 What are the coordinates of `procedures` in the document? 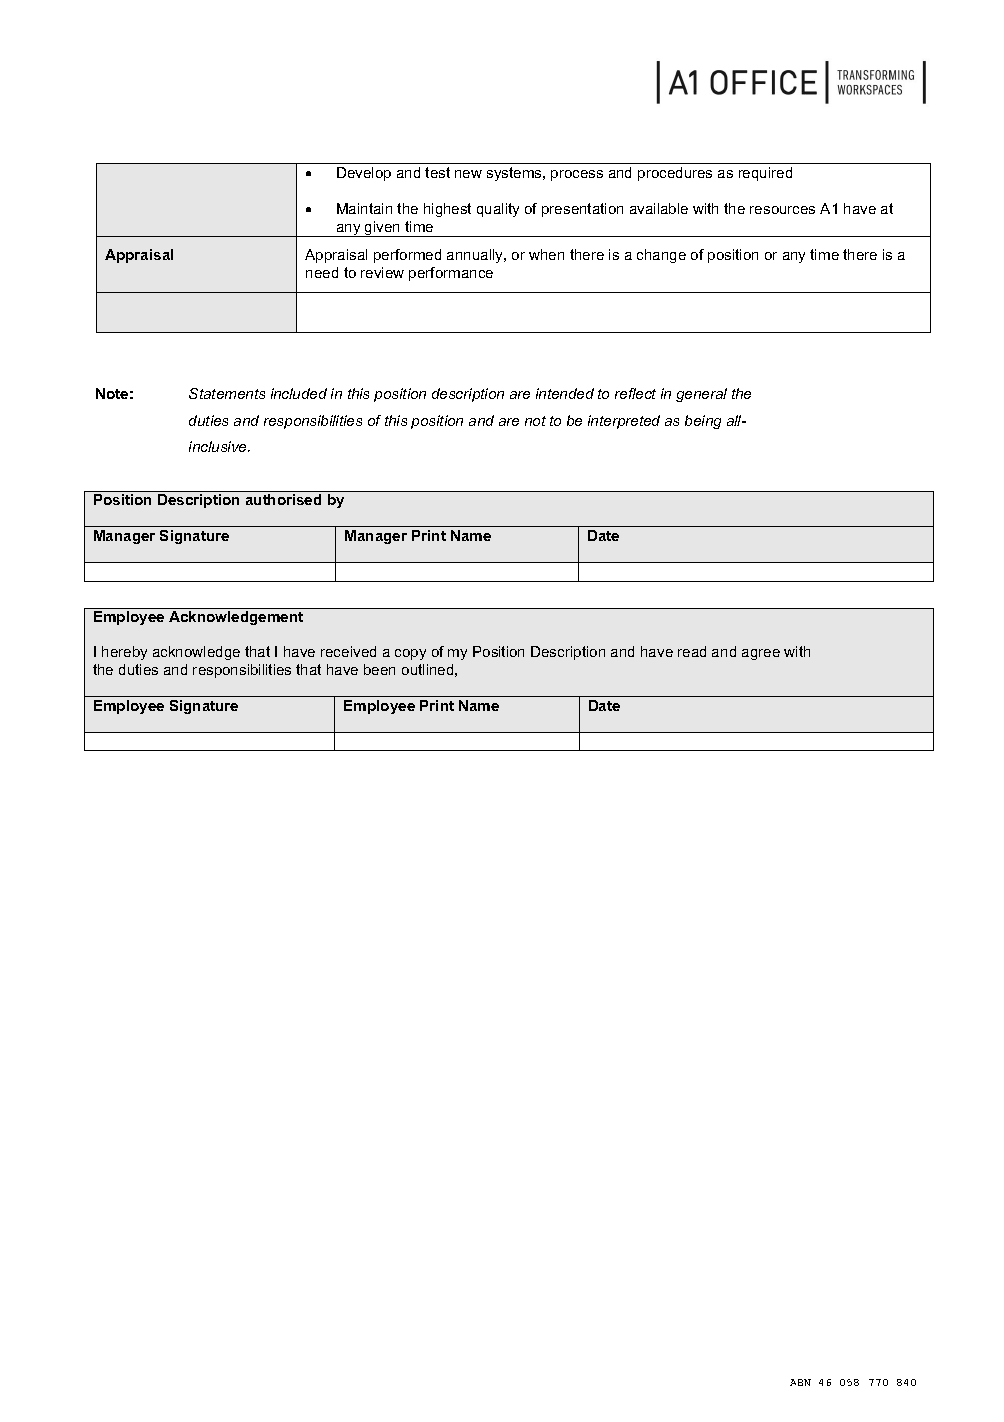 It's located at (675, 174).
